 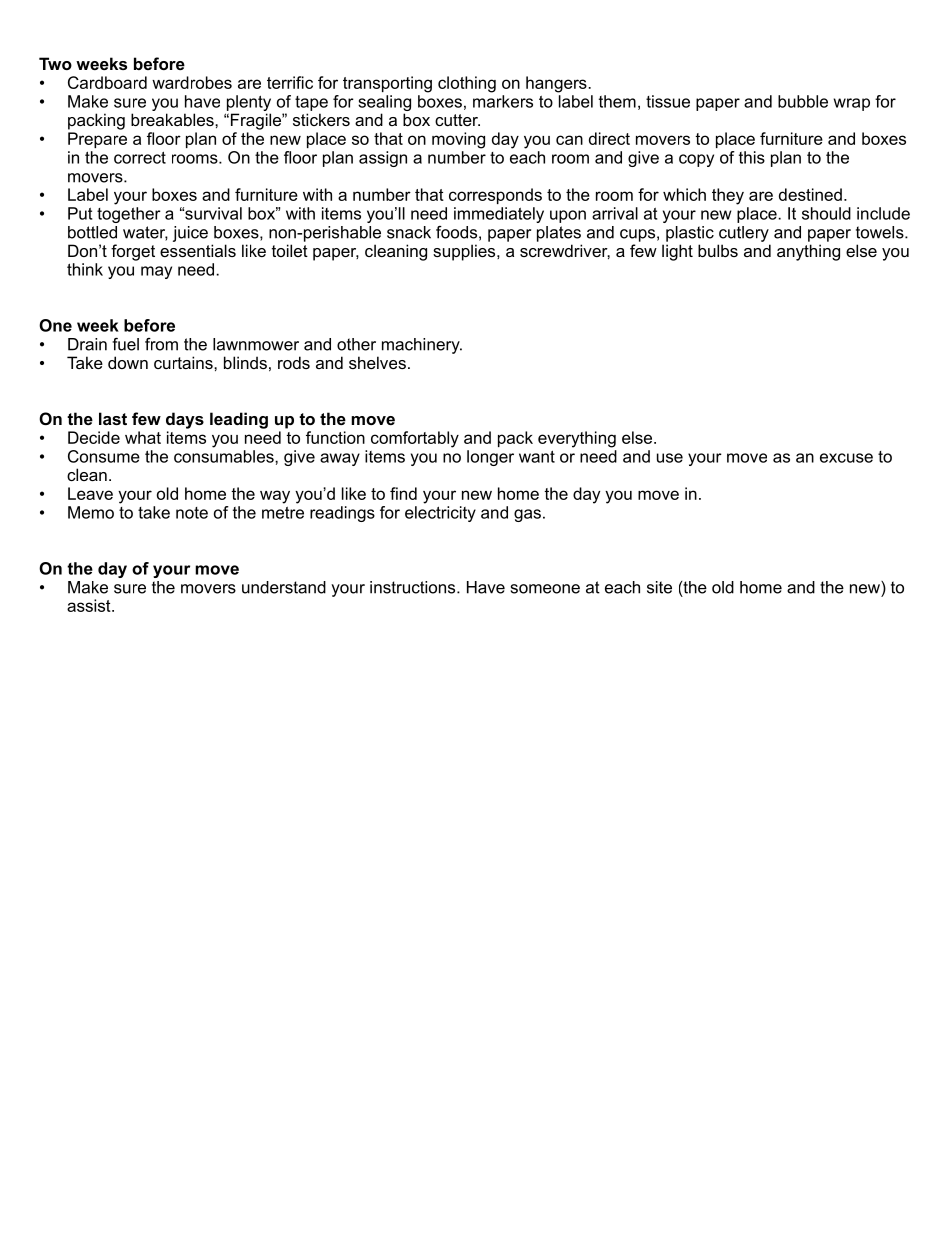 What do you see at coordinates (185, 420) in the screenshot?
I see `days` at bounding box center [185, 420].
